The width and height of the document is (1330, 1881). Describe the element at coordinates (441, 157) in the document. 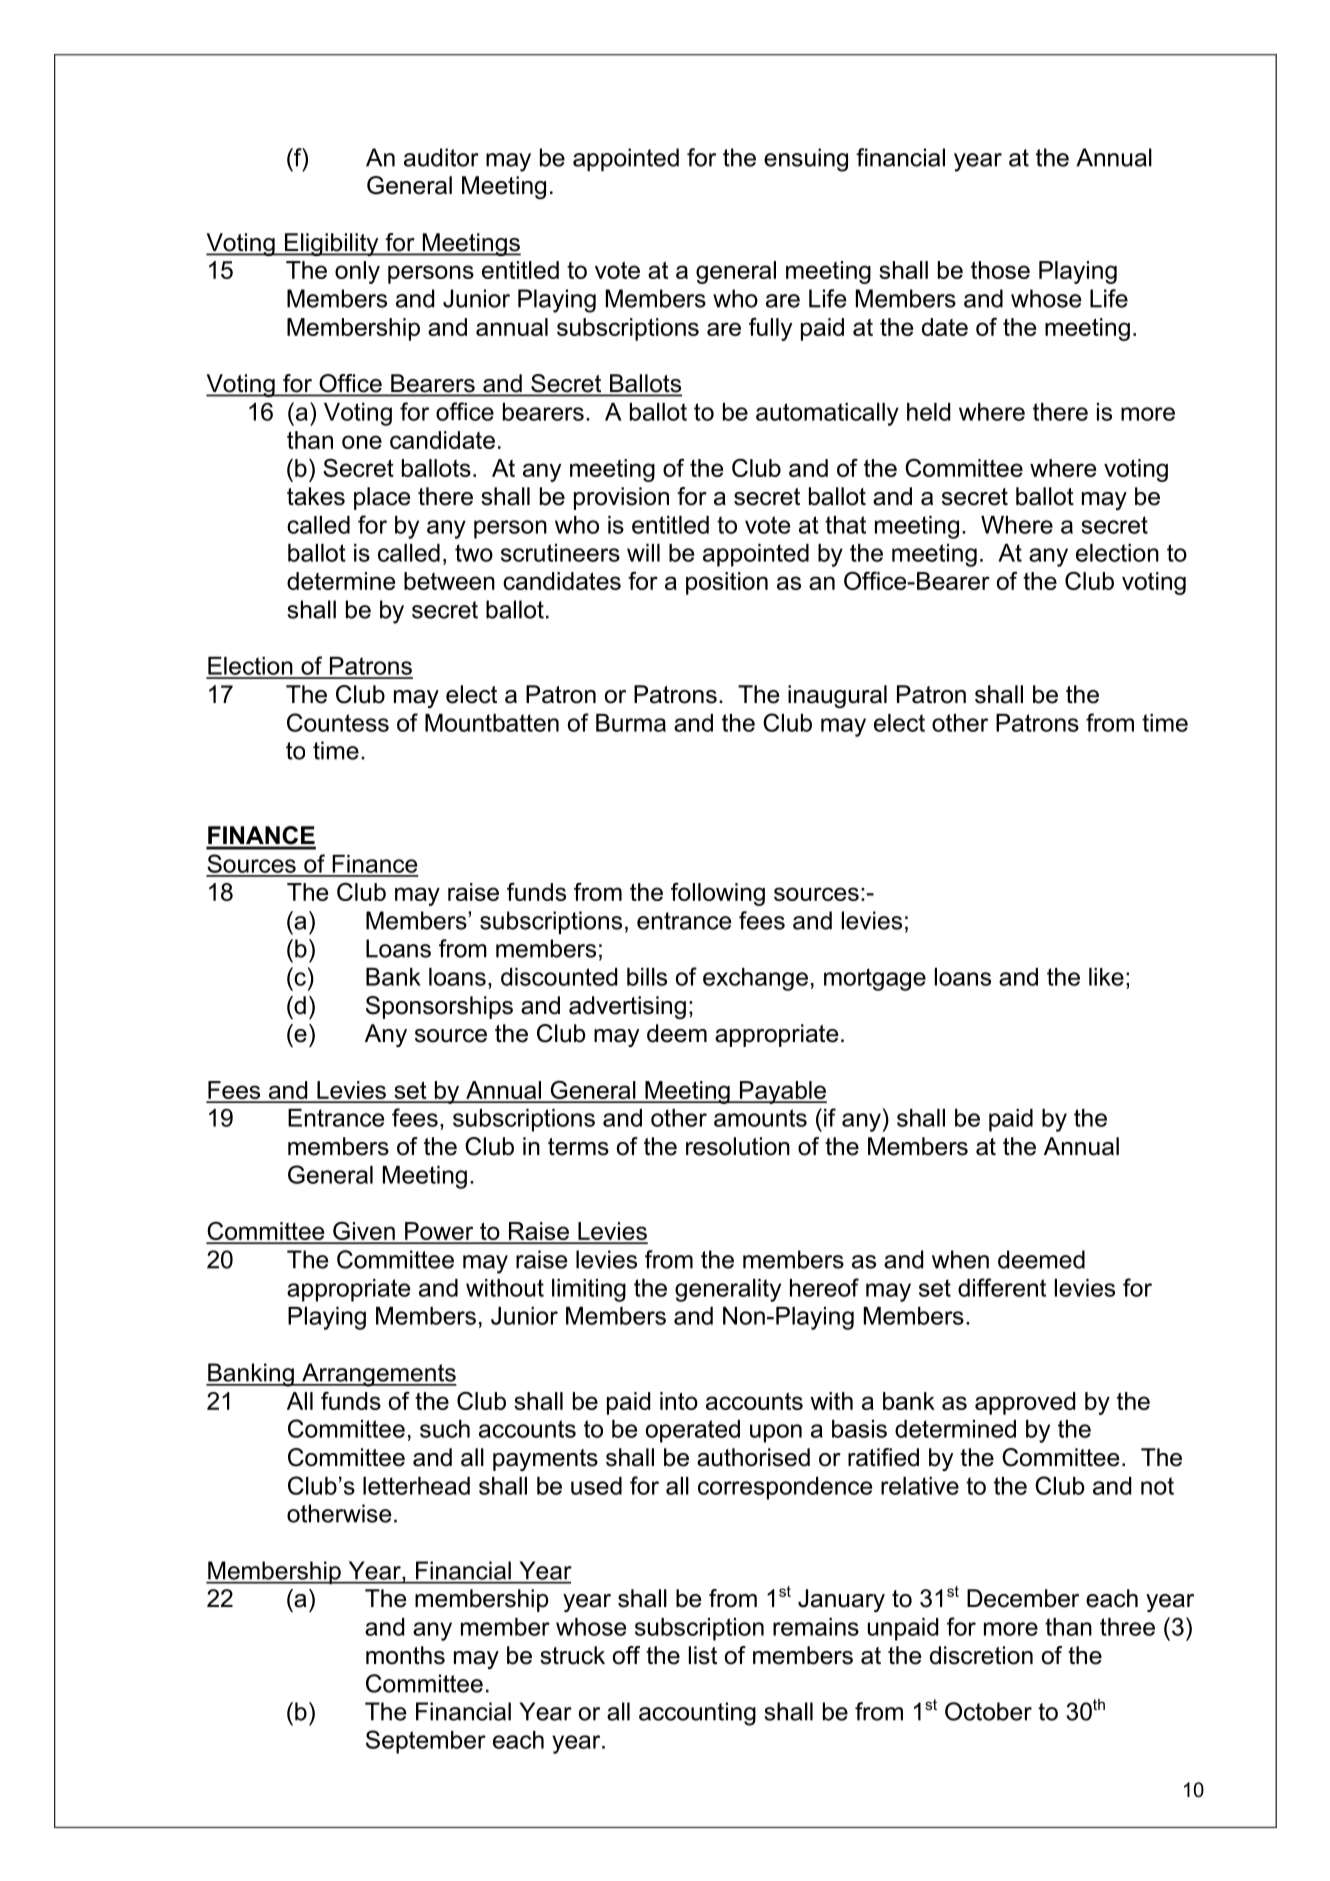

I see `auditor` at that location.
